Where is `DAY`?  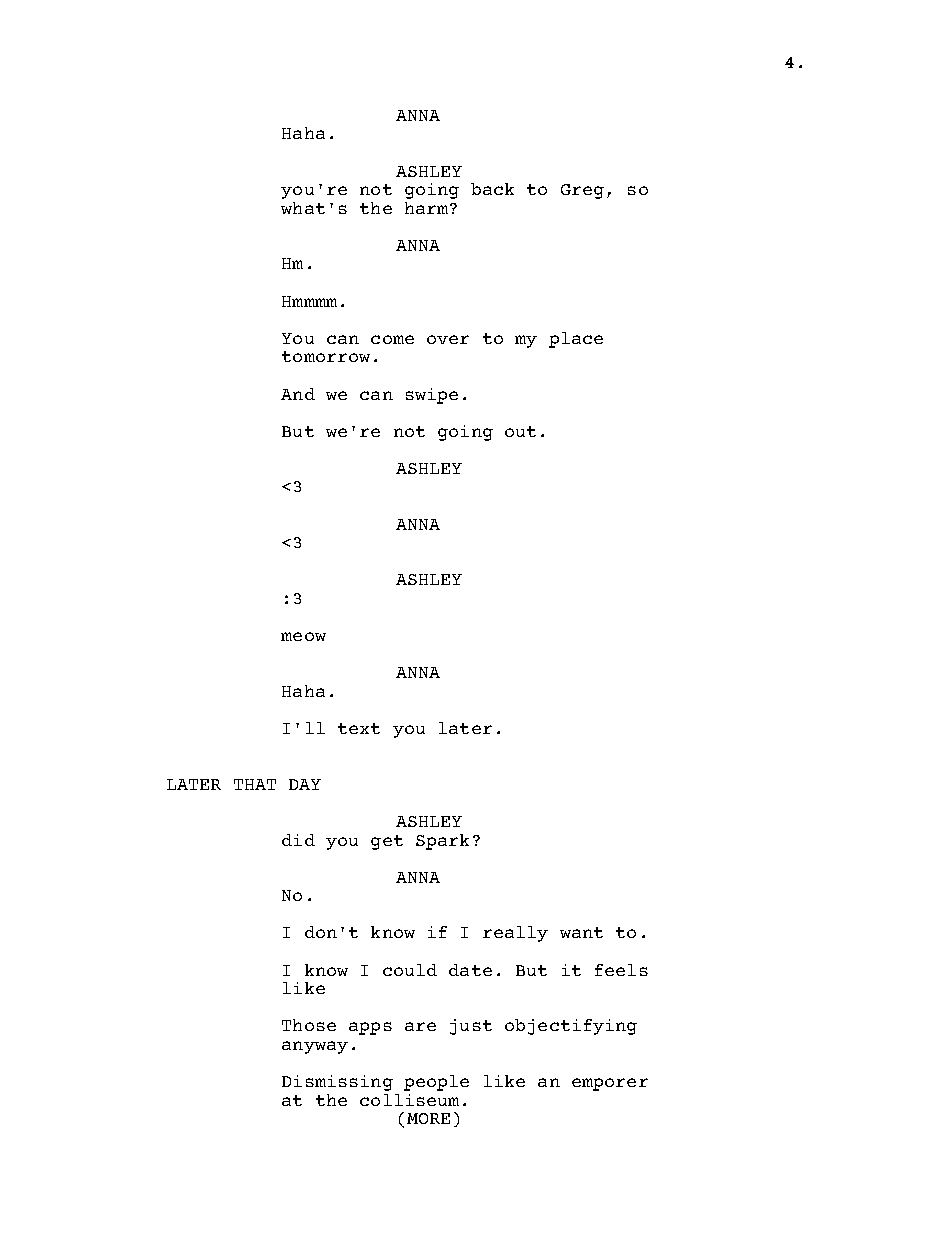
DAY is located at coordinates (305, 784).
